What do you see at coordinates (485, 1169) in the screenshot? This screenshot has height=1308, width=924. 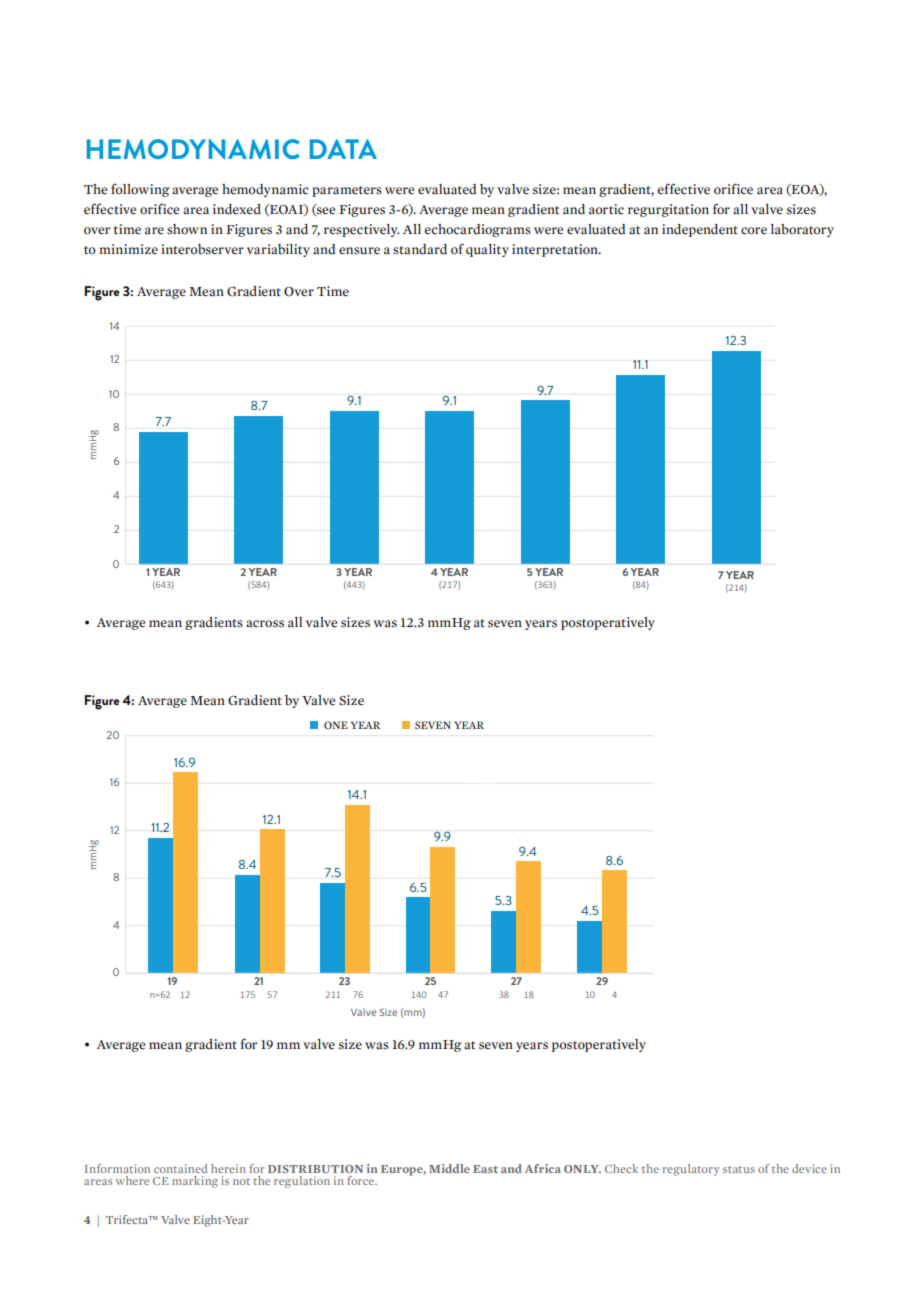 I see `East` at bounding box center [485, 1169].
